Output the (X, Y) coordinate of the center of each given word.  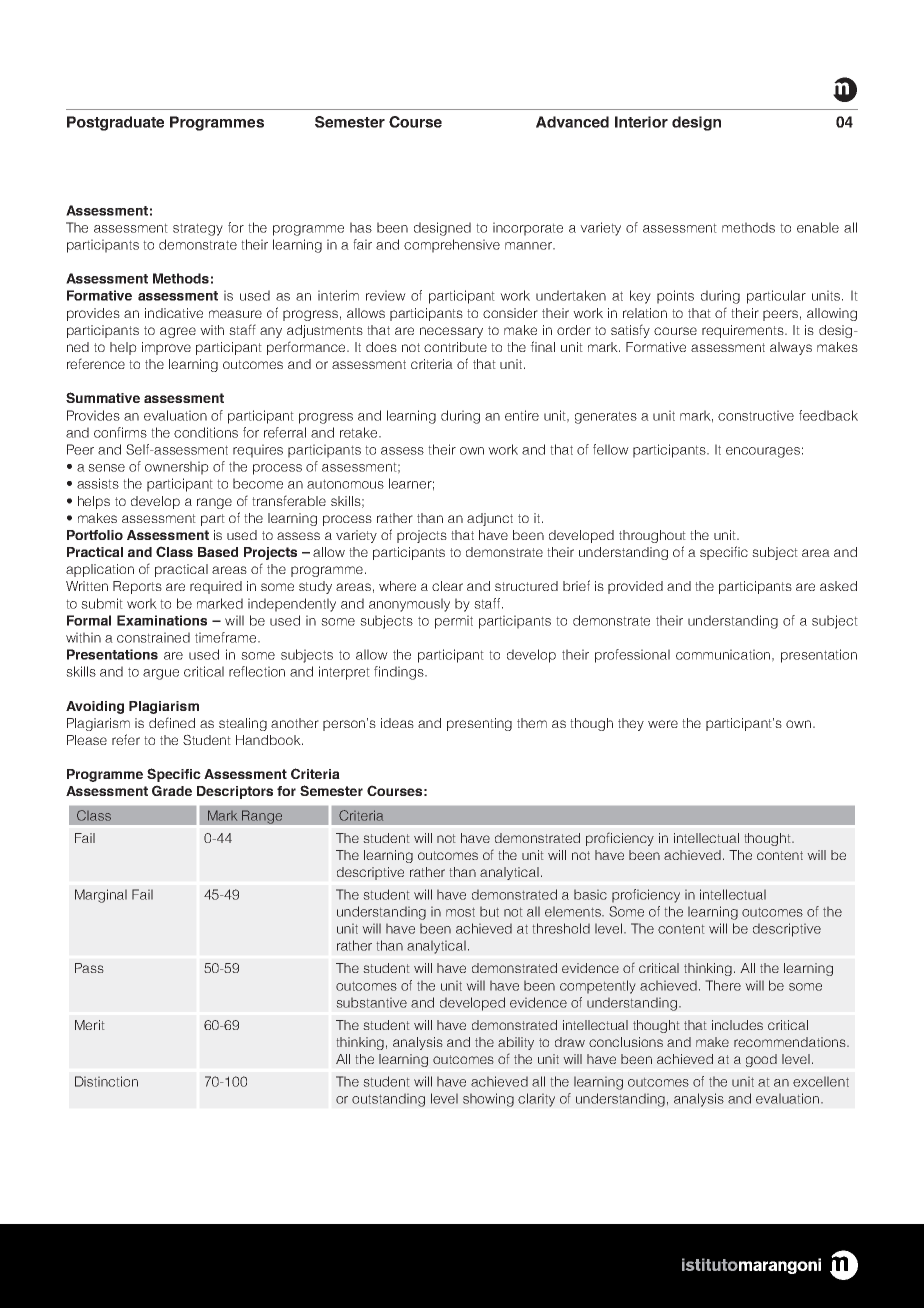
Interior (641, 122)
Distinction (106, 1081)
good (761, 1060)
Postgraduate (115, 123)
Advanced (572, 122)
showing (488, 1100)
